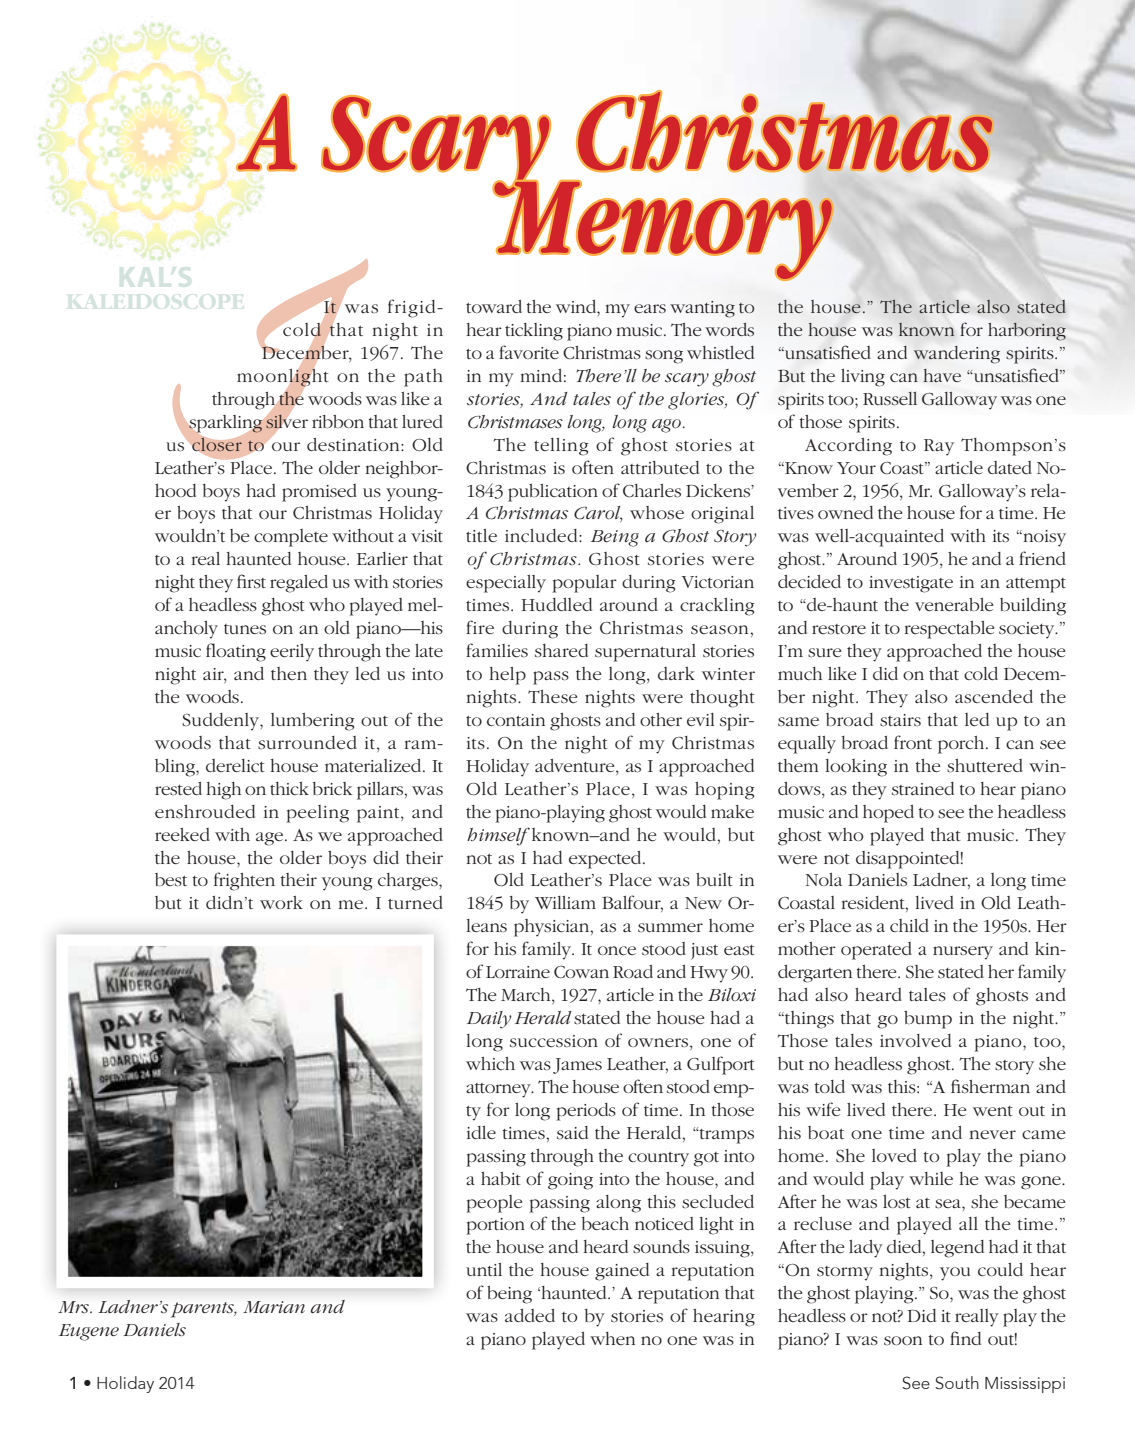  I want to click on adventure, so click(576, 765).
